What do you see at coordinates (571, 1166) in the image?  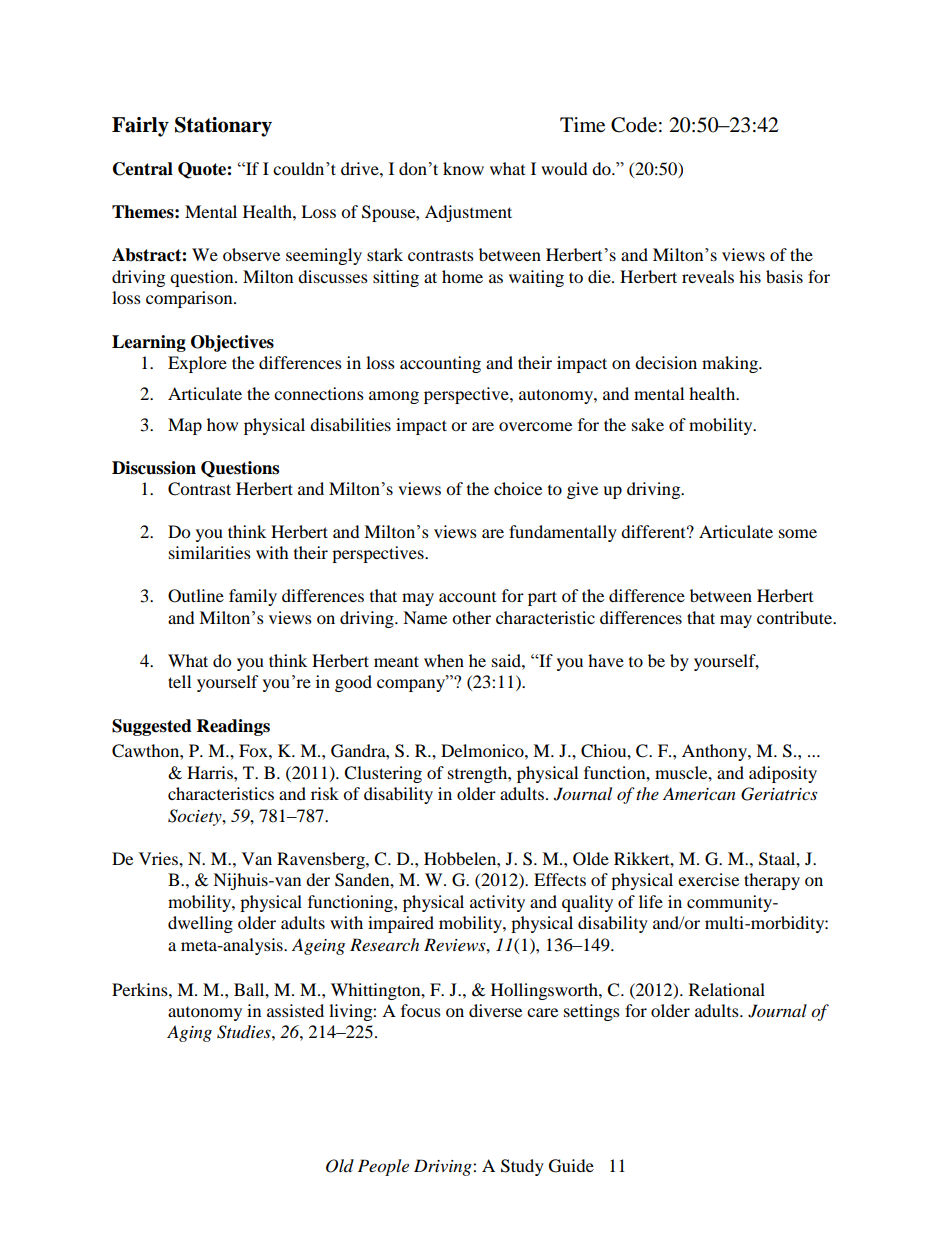 I see `Guide` at bounding box center [571, 1166].
